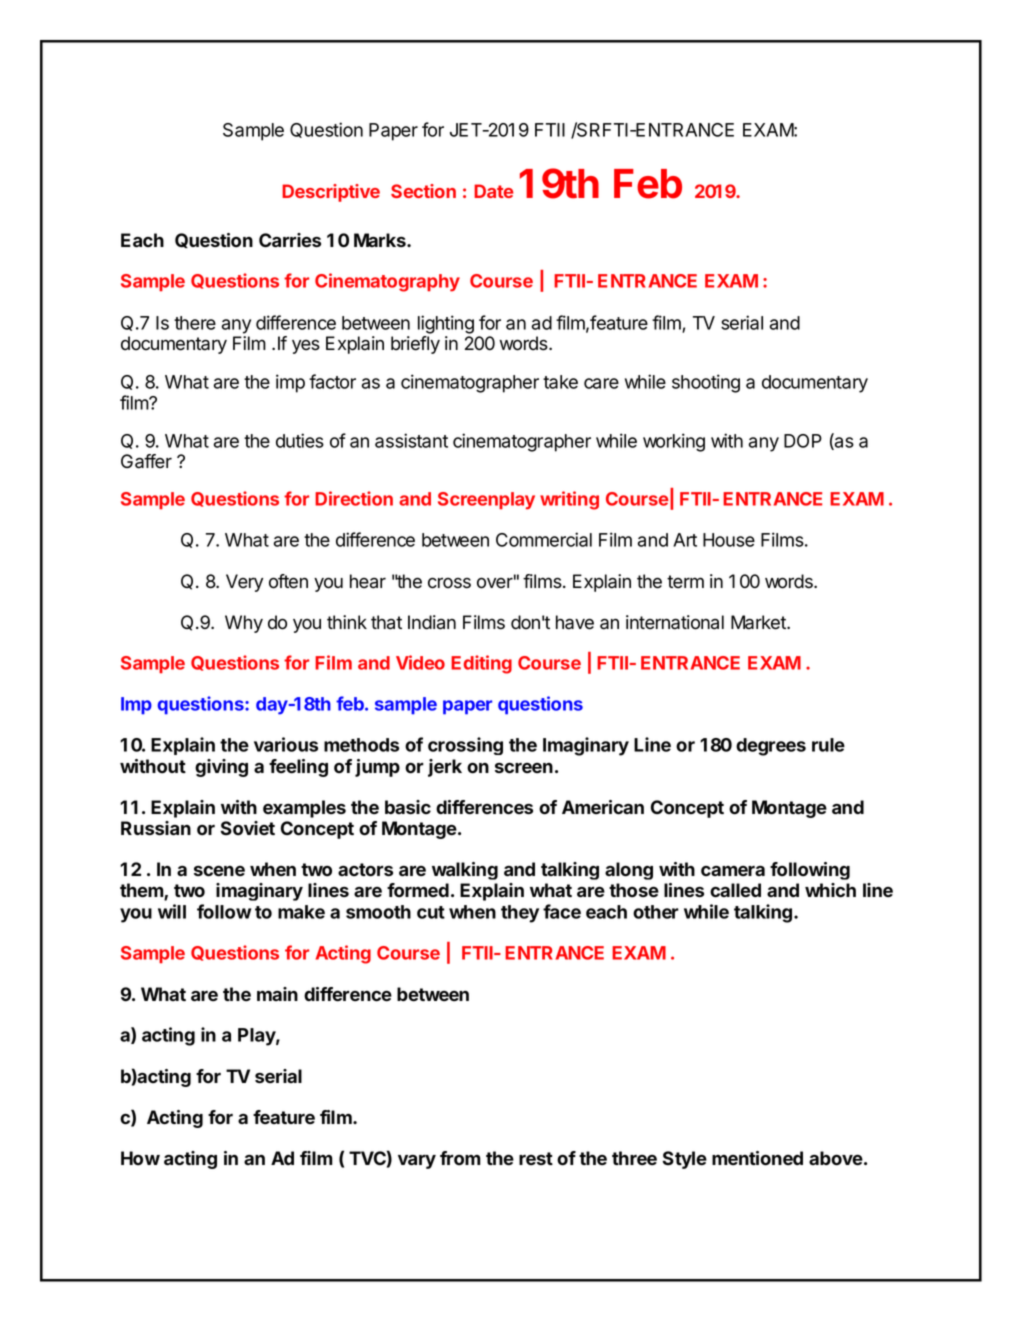 This screenshot has height=1321, width=1021. Describe the element at coordinates (140, 1158) in the screenshot. I see `How` at that location.
